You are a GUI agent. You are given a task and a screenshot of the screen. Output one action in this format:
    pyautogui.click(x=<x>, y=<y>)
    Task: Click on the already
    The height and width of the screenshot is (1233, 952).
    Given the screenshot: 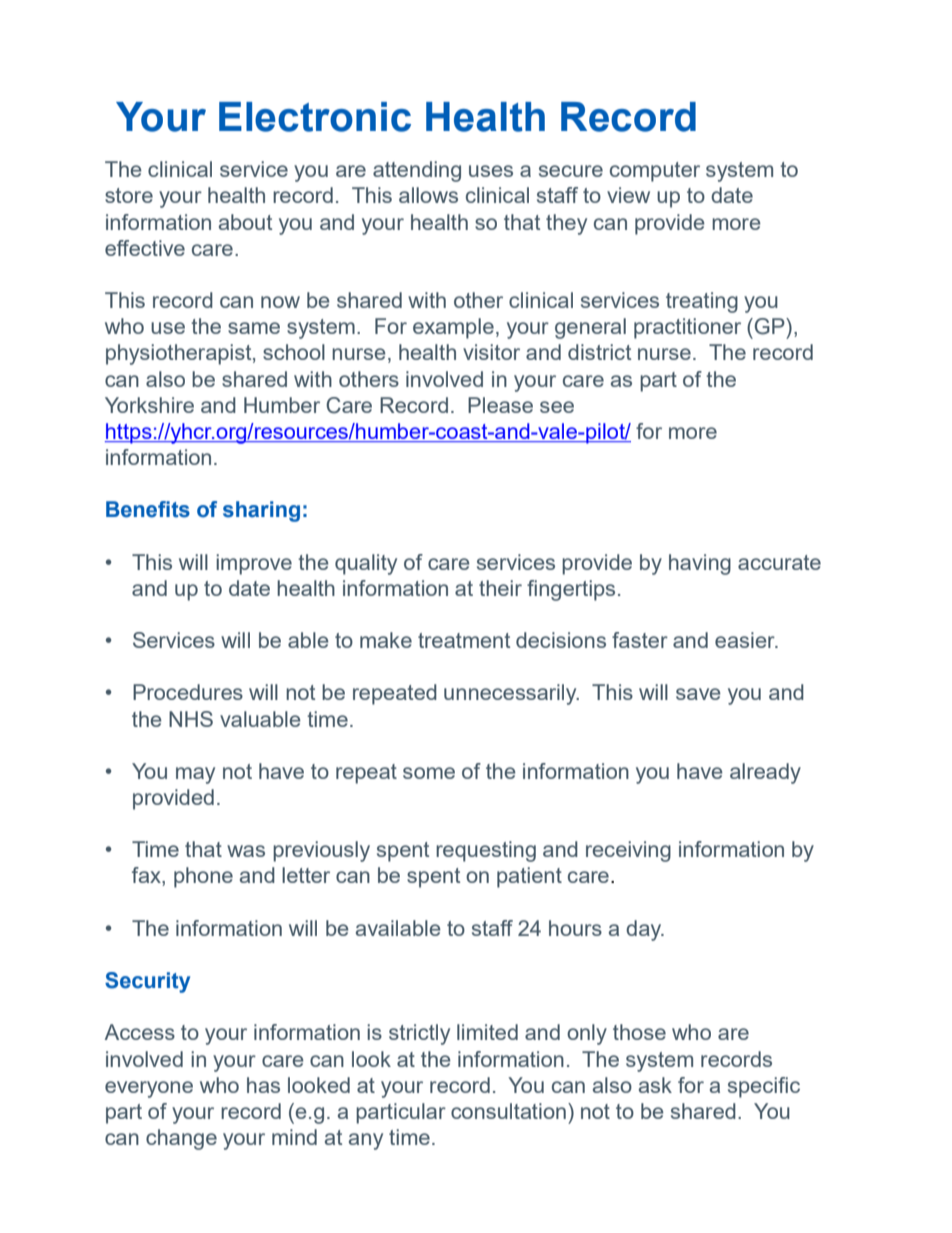 What is the action you would take?
    pyautogui.click(x=765, y=773)
